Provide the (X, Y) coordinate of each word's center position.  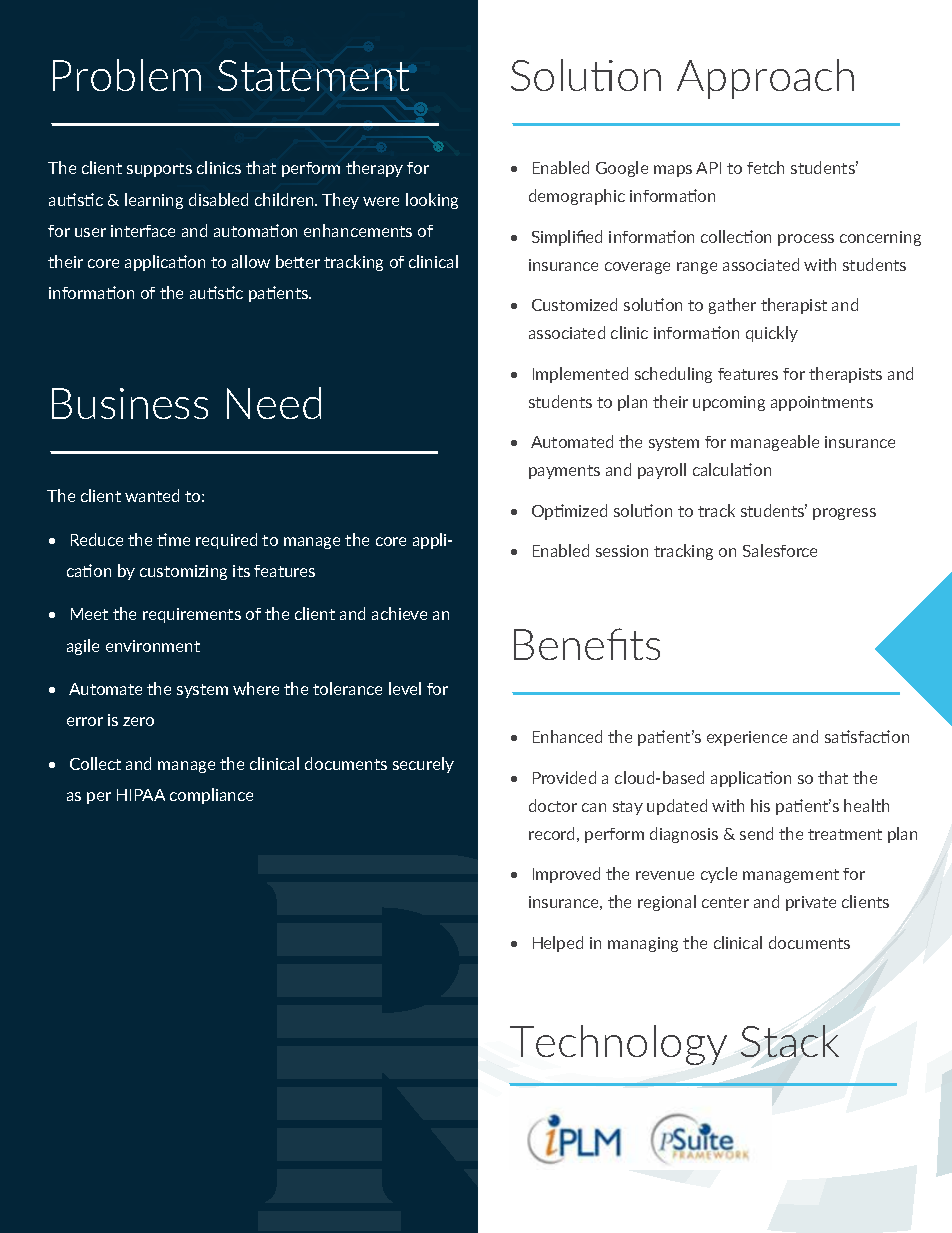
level (405, 688)
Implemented (580, 375)
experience (747, 738)
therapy (374, 169)
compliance (211, 796)
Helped (558, 944)
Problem (127, 75)
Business (130, 403)
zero (138, 721)
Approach (765, 79)
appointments (822, 403)
